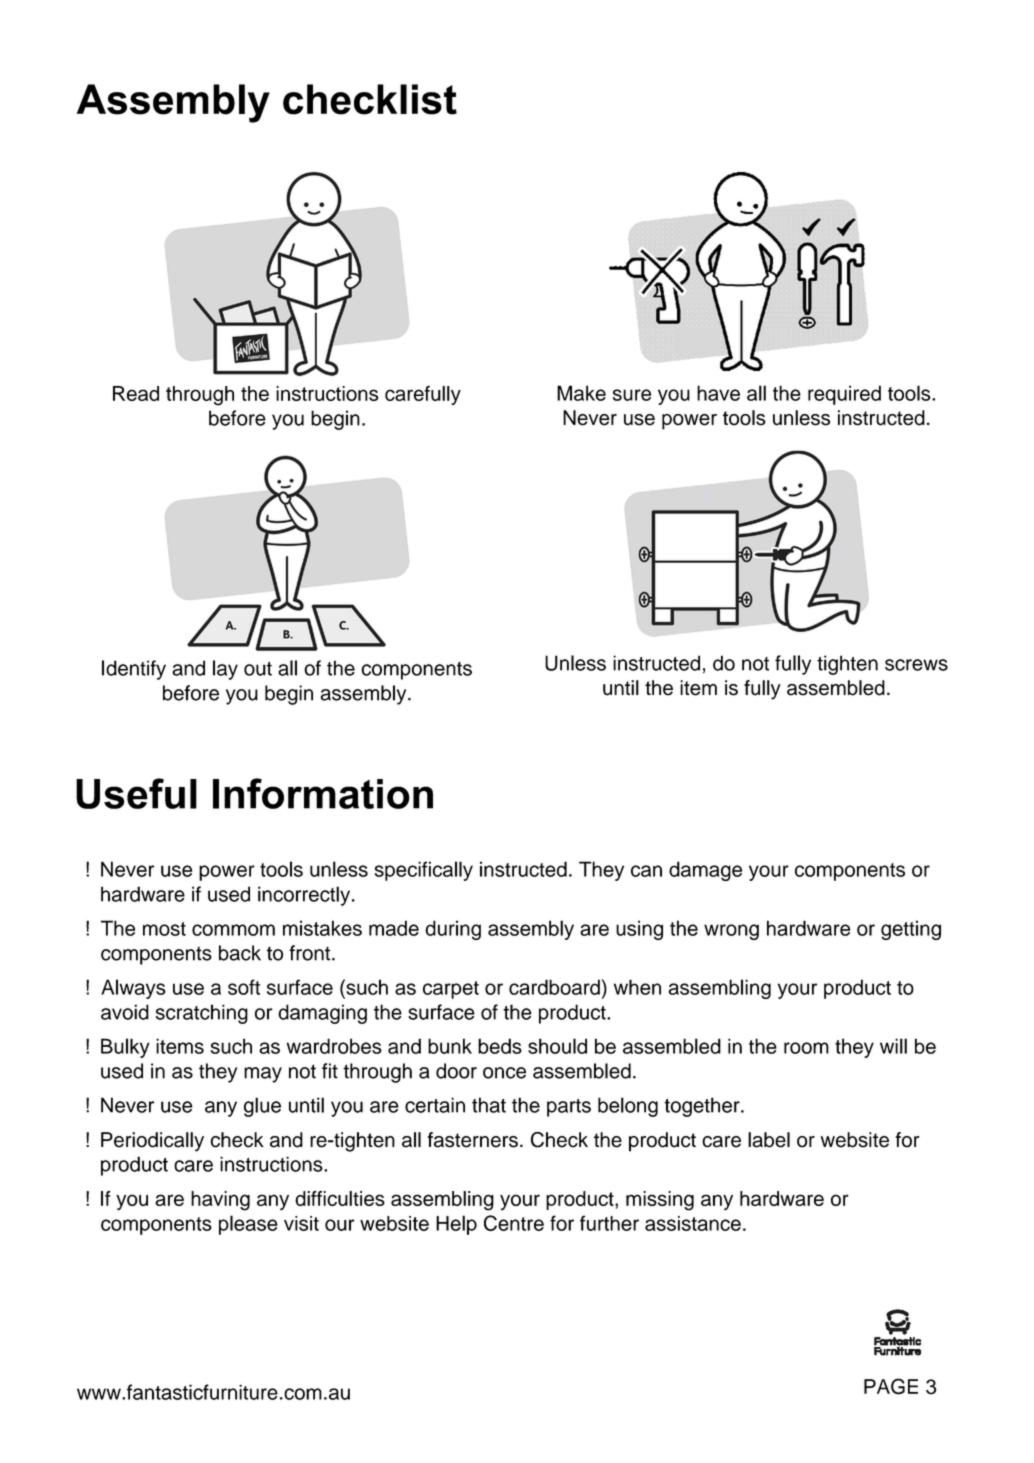  What do you see at coordinates (248, 1225) in the screenshot?
I see `please` at bounding box center [248, 1225].
